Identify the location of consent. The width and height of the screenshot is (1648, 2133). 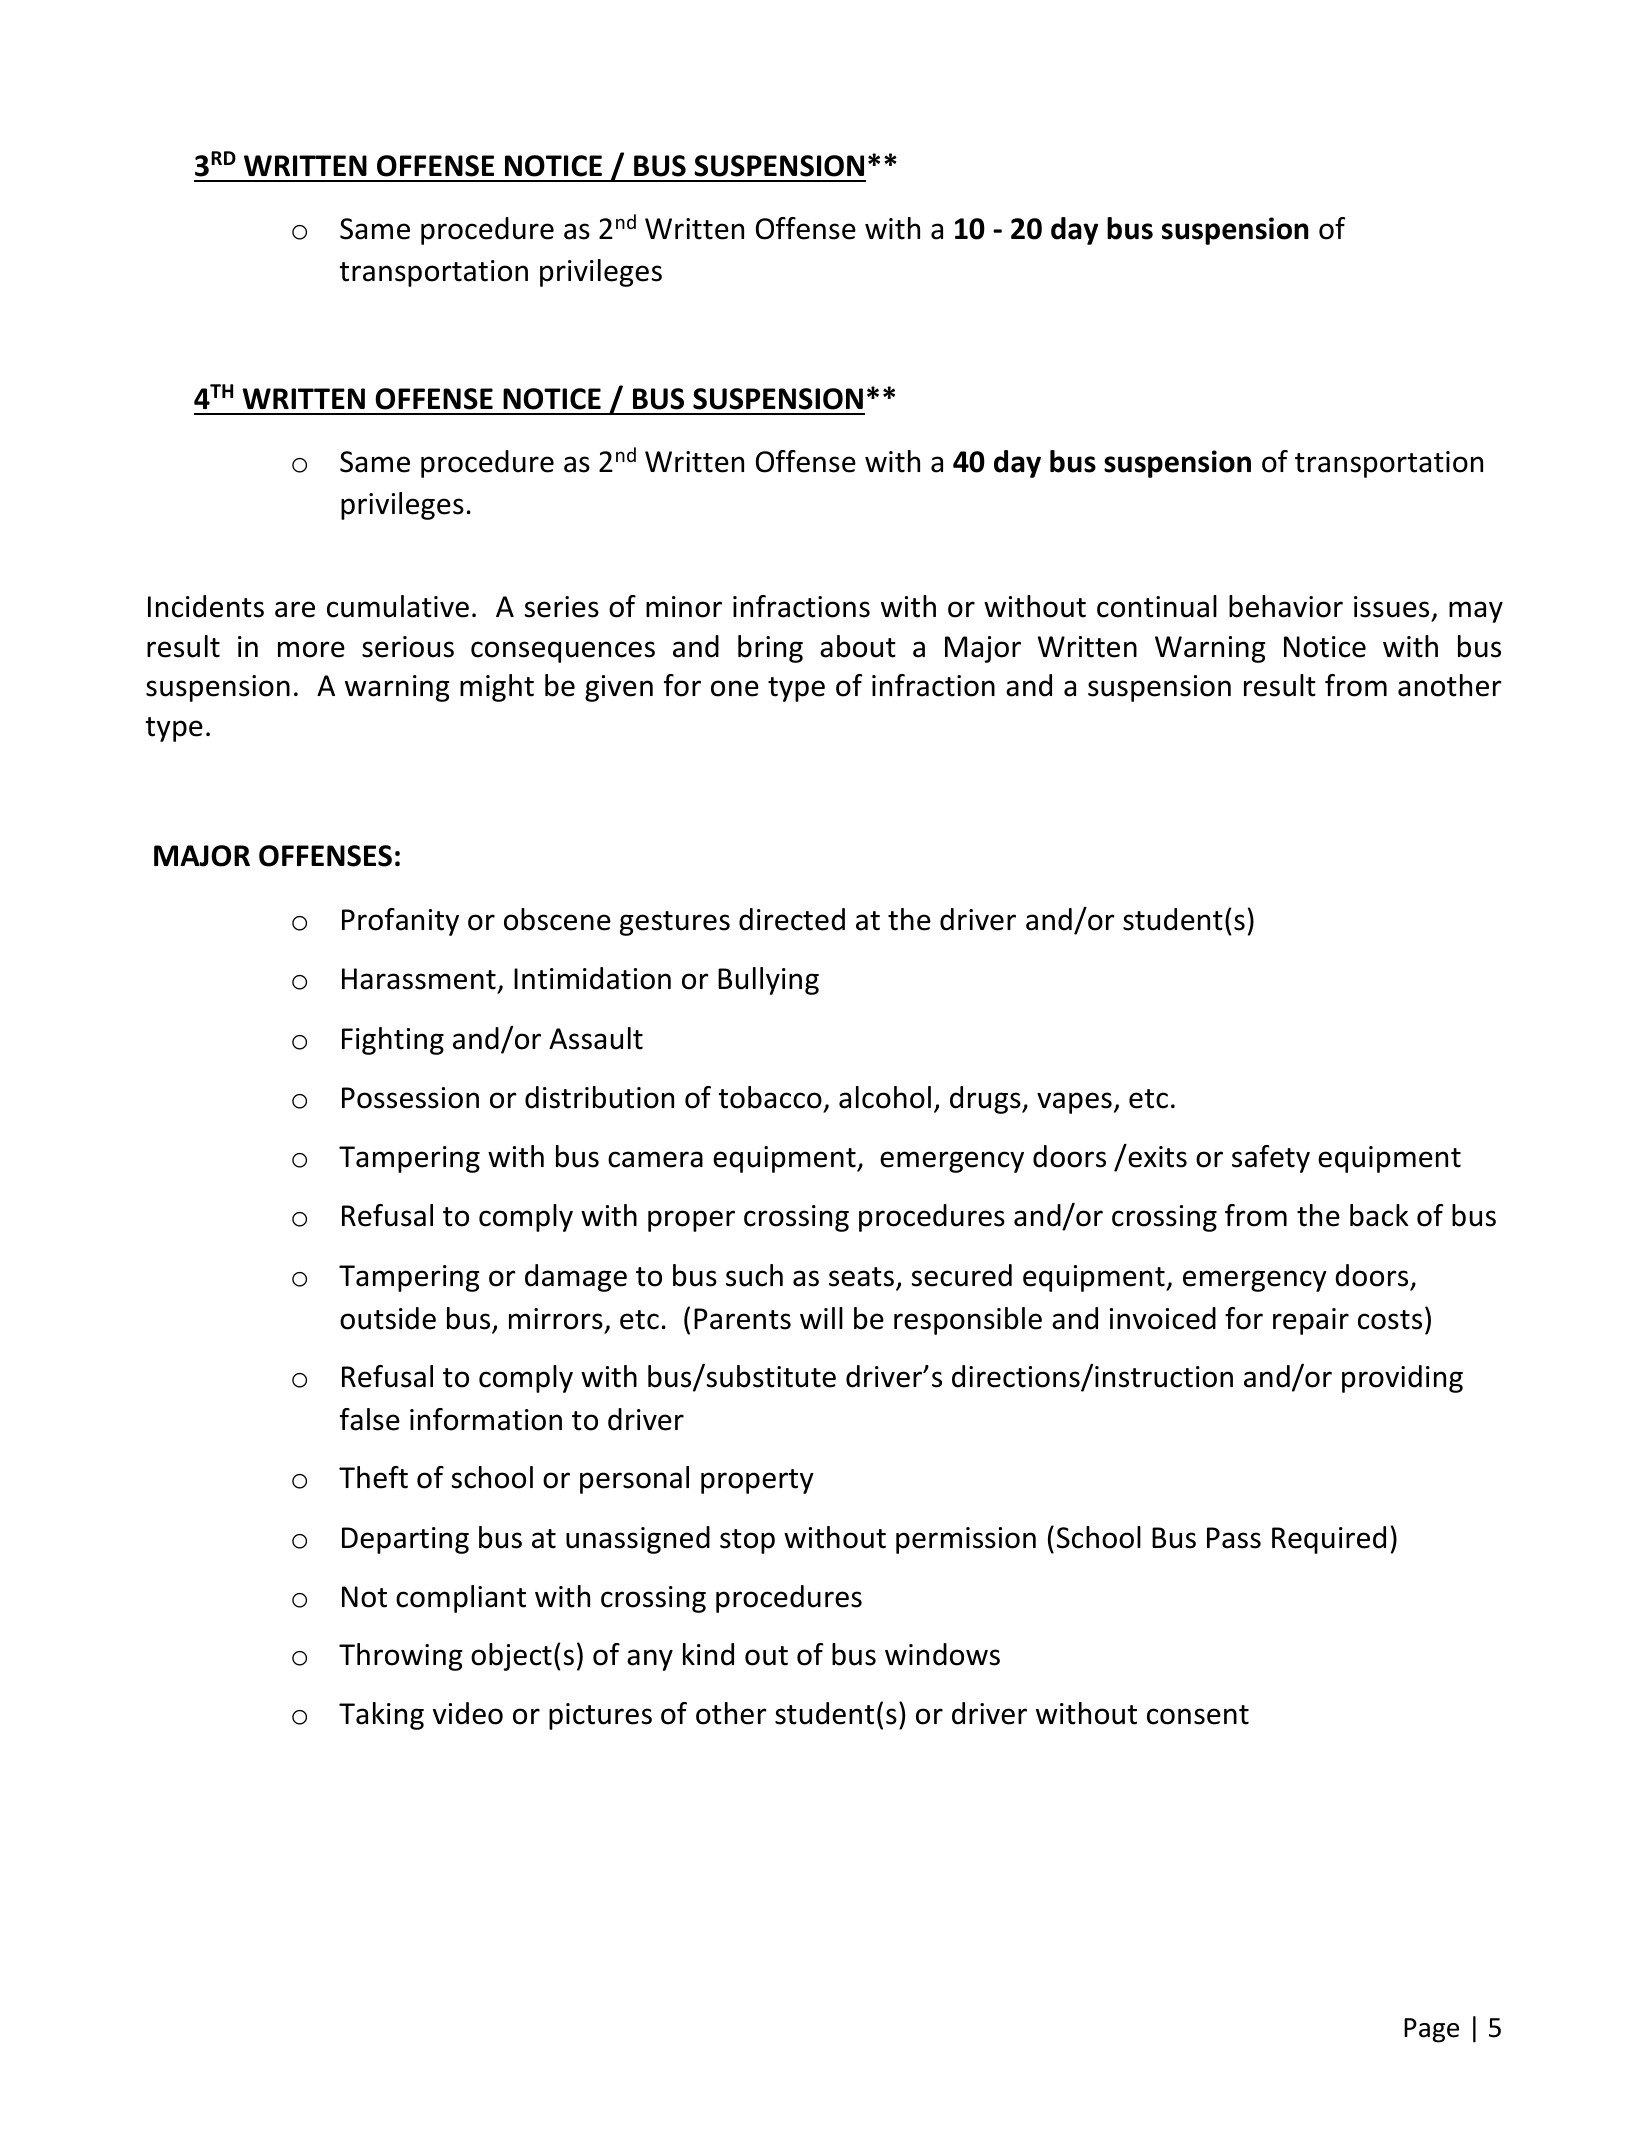
(1198, 1715).
